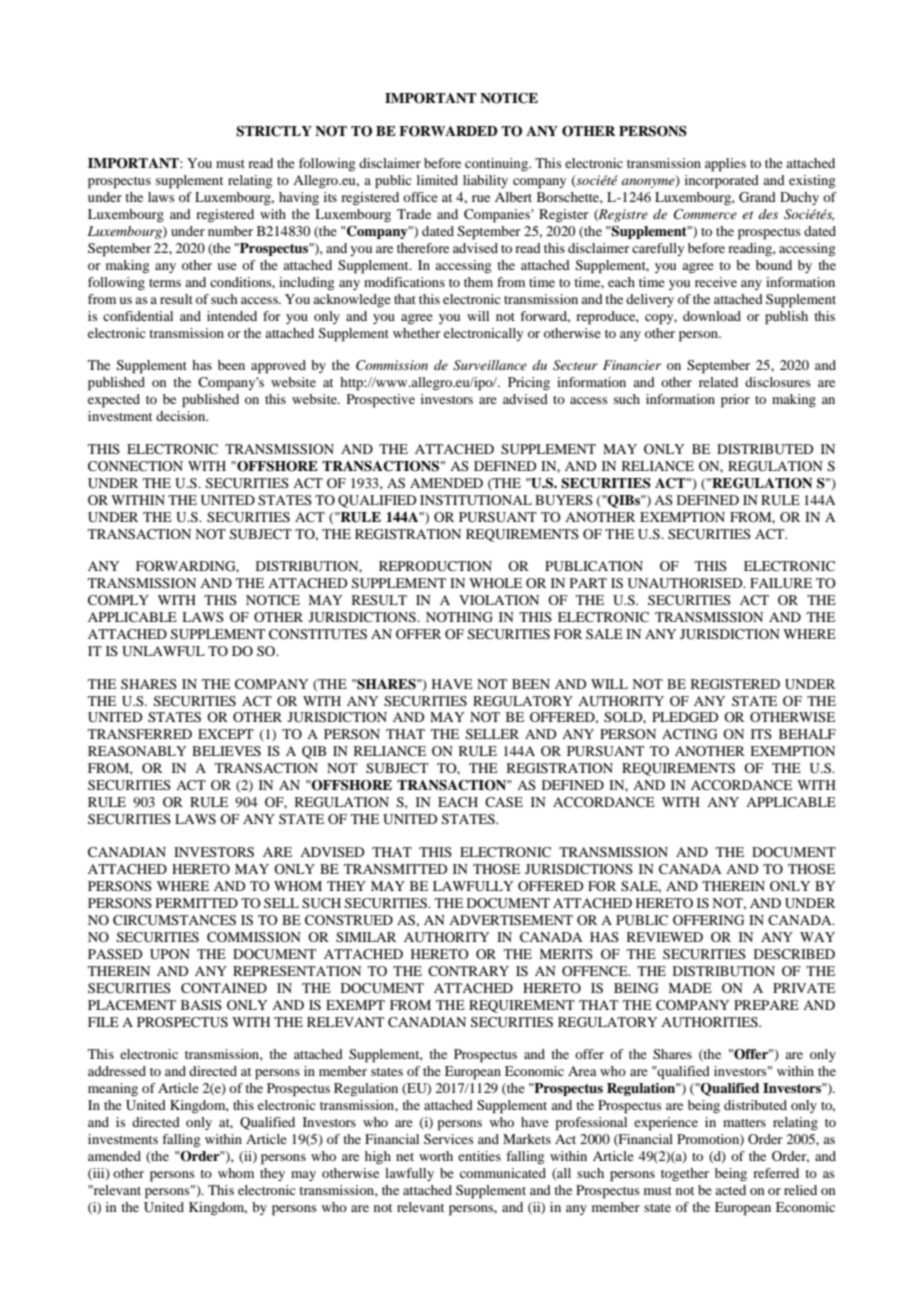 The image size is (924, 1308). I want to click on applies, so click(725, 165).
